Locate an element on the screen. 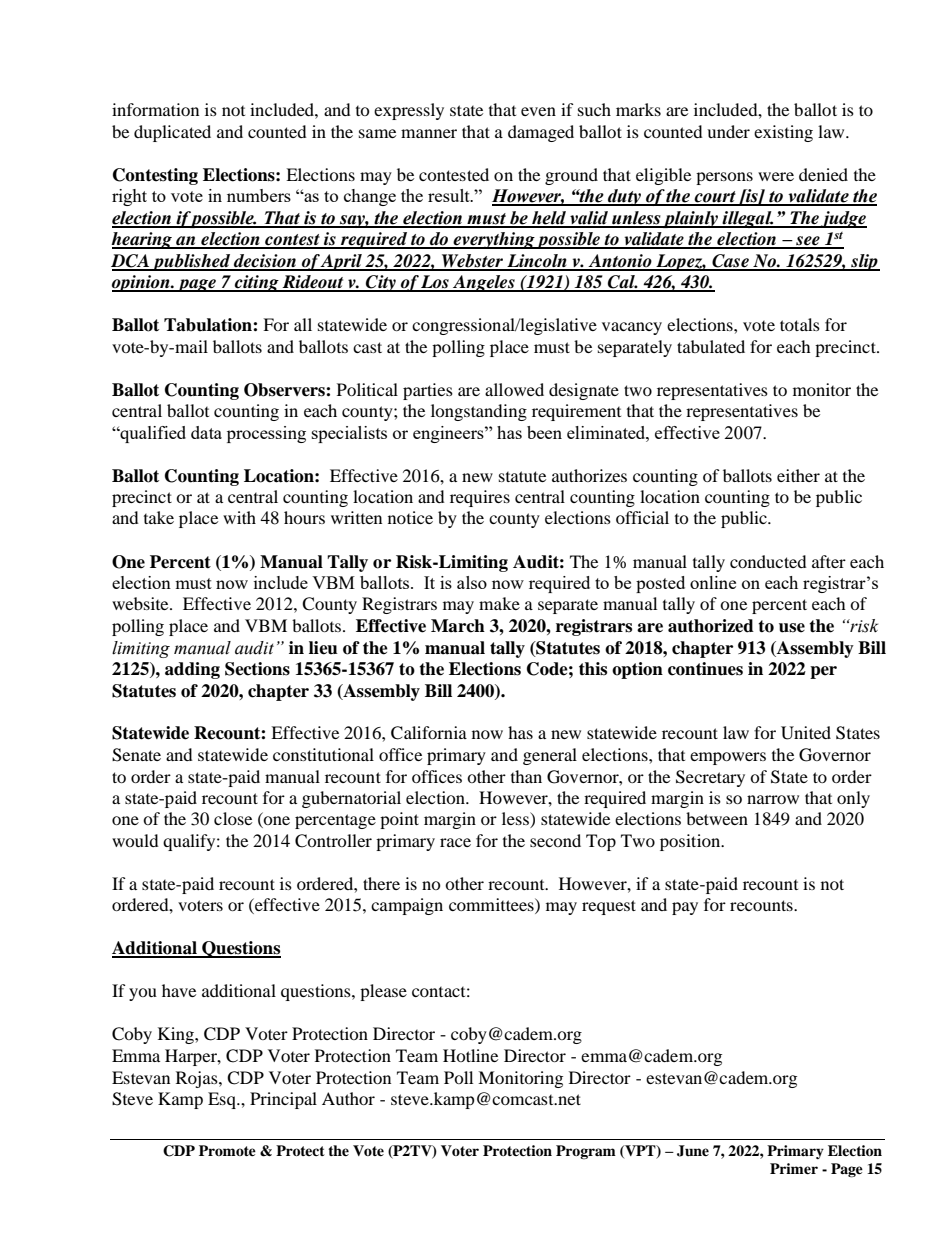 This screenshot has width=952, height=1233. March is located at coordinates (458, 626).
